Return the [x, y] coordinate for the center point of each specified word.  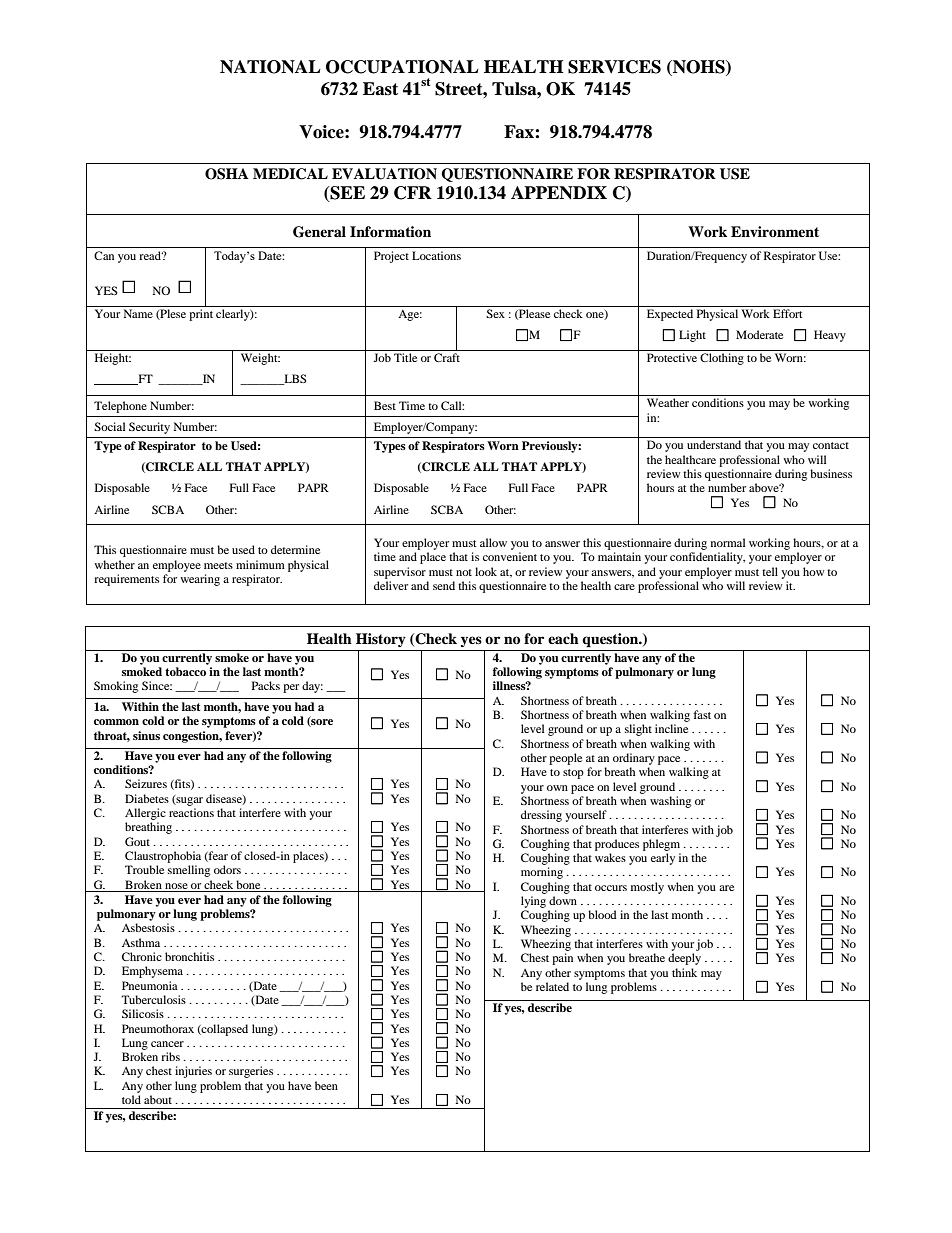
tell [770, 571]
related [552, 986]
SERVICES [614, 67]
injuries [193, 1072]
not [464, 572]
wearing [200, 580]
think [684, 972]
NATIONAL [270, 67]
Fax [520, 132]
